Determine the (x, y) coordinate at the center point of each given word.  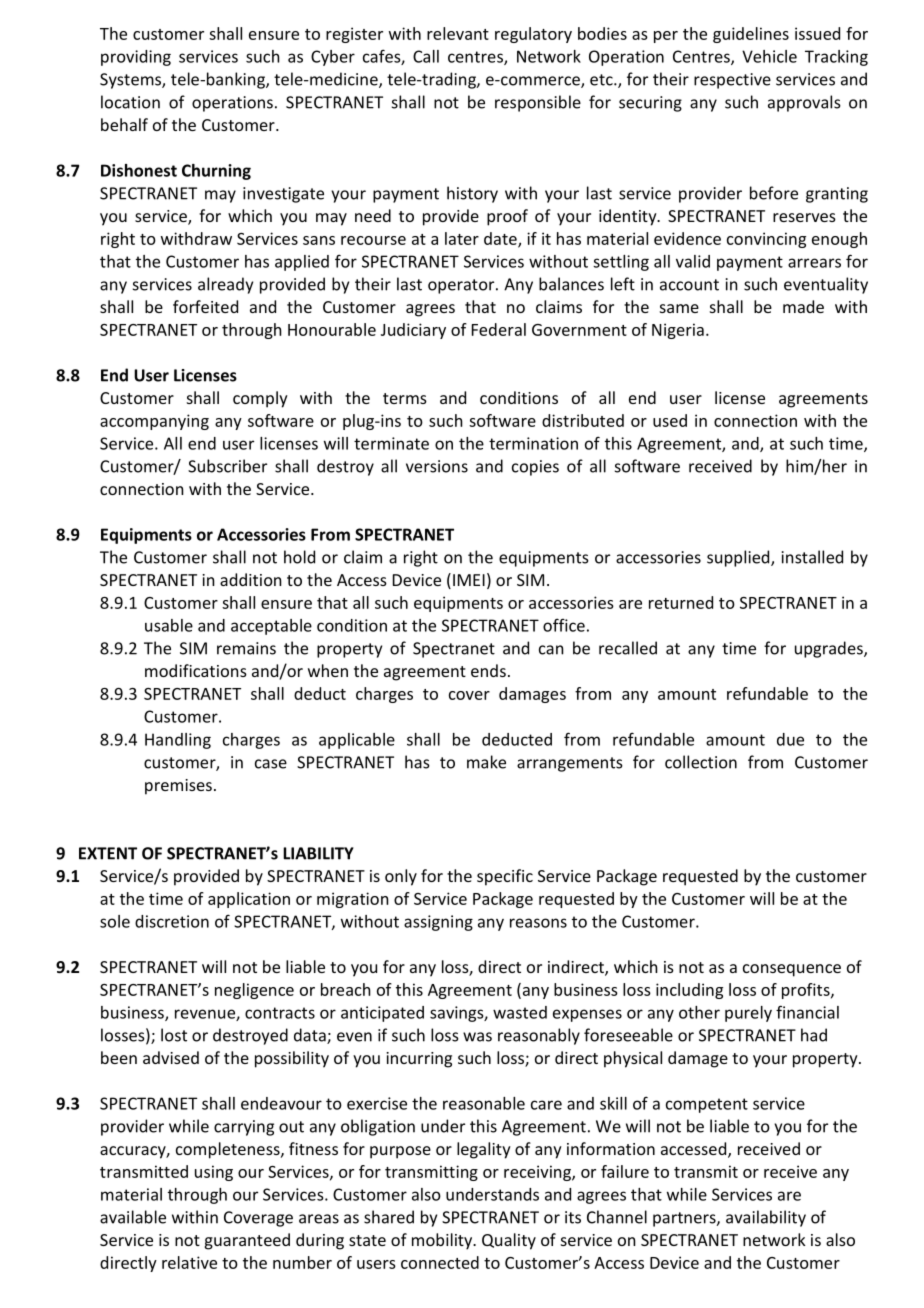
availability (766, 1218)
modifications (196, 670)
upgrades (830, 649)
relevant (458, 33)
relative (189, 1262)
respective (732, 81)
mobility (443, 1241)
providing (136, 58)
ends (488, 670)
